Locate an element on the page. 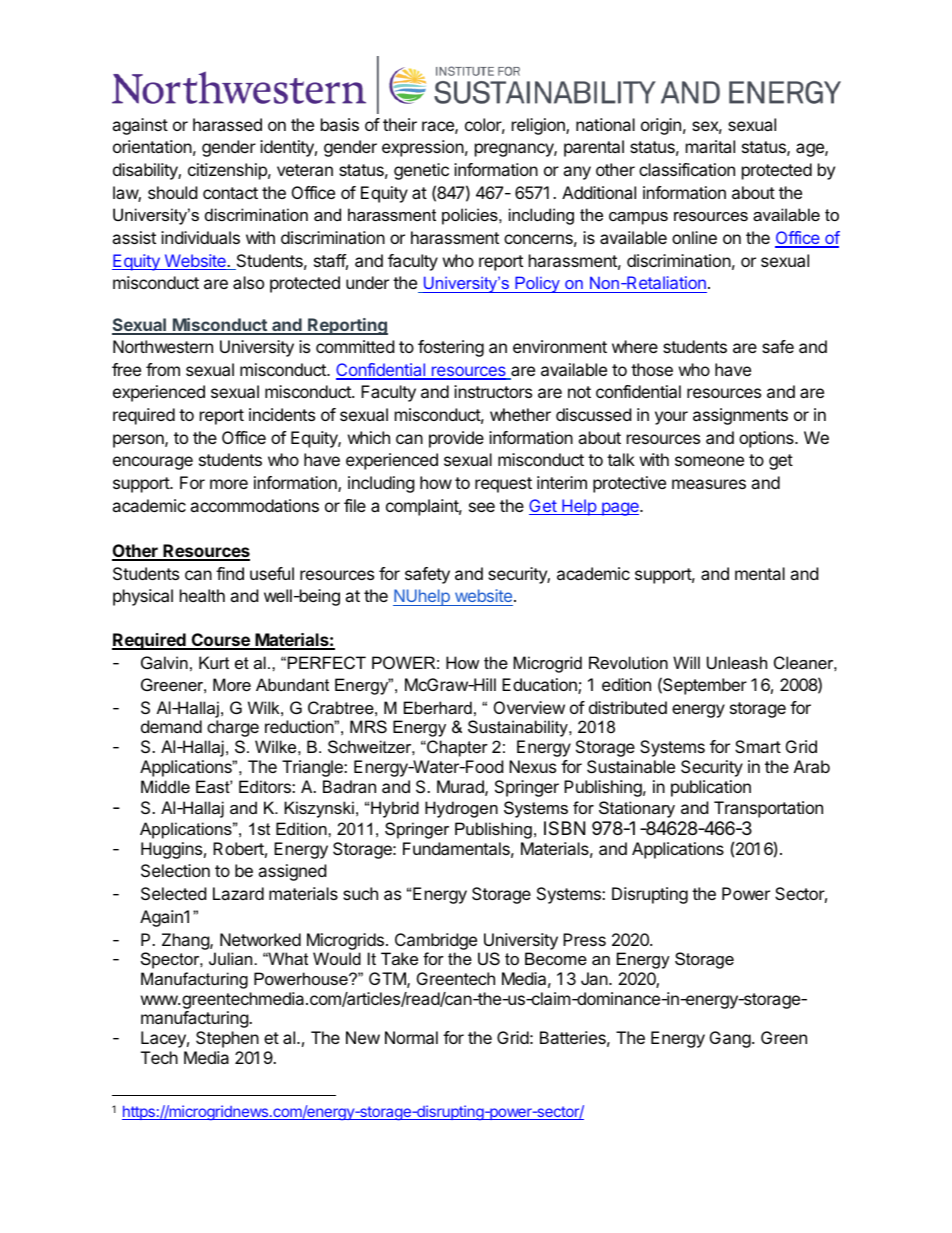  Gang is located at coordinates (730, 1039).
